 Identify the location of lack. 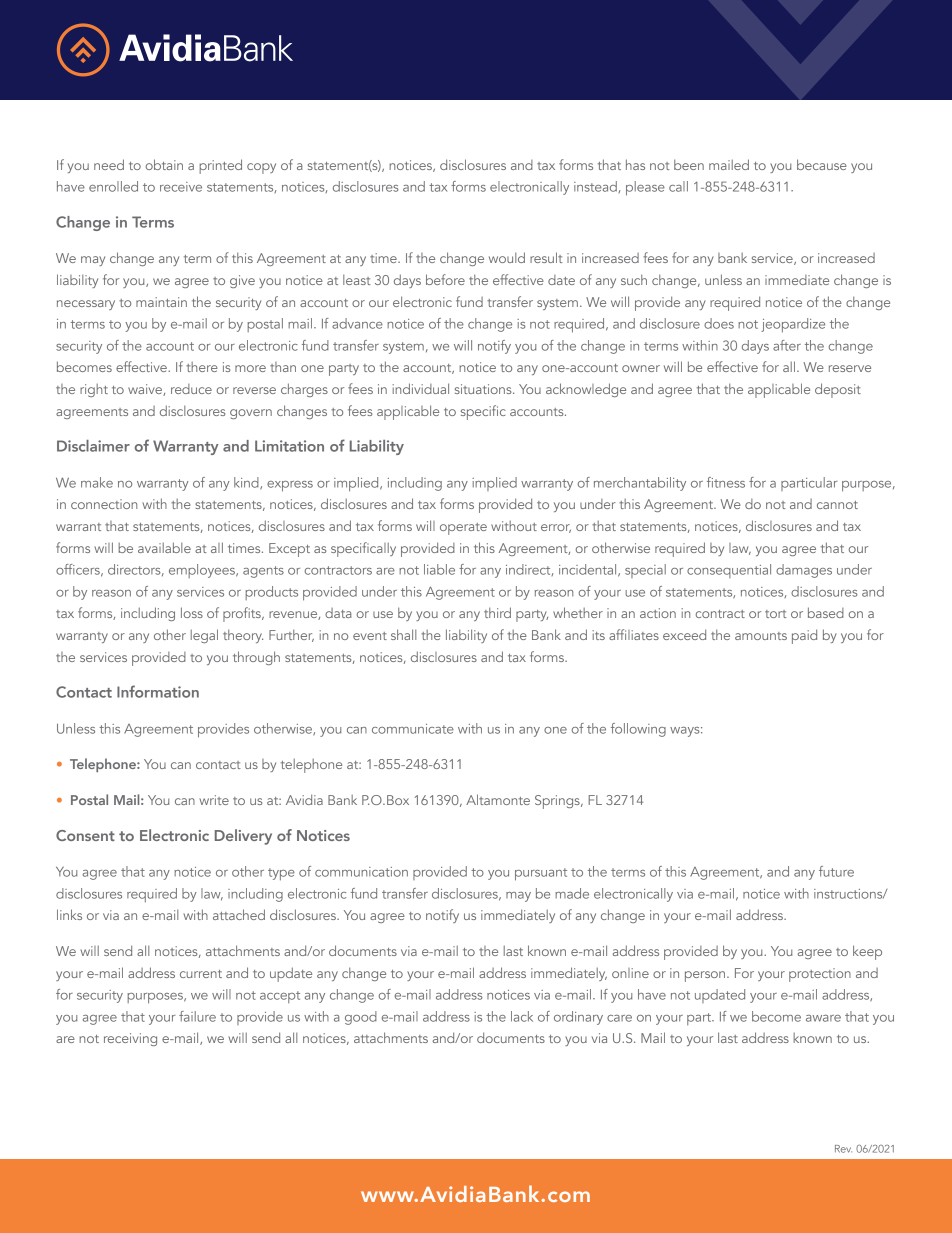
(522, 1016).
